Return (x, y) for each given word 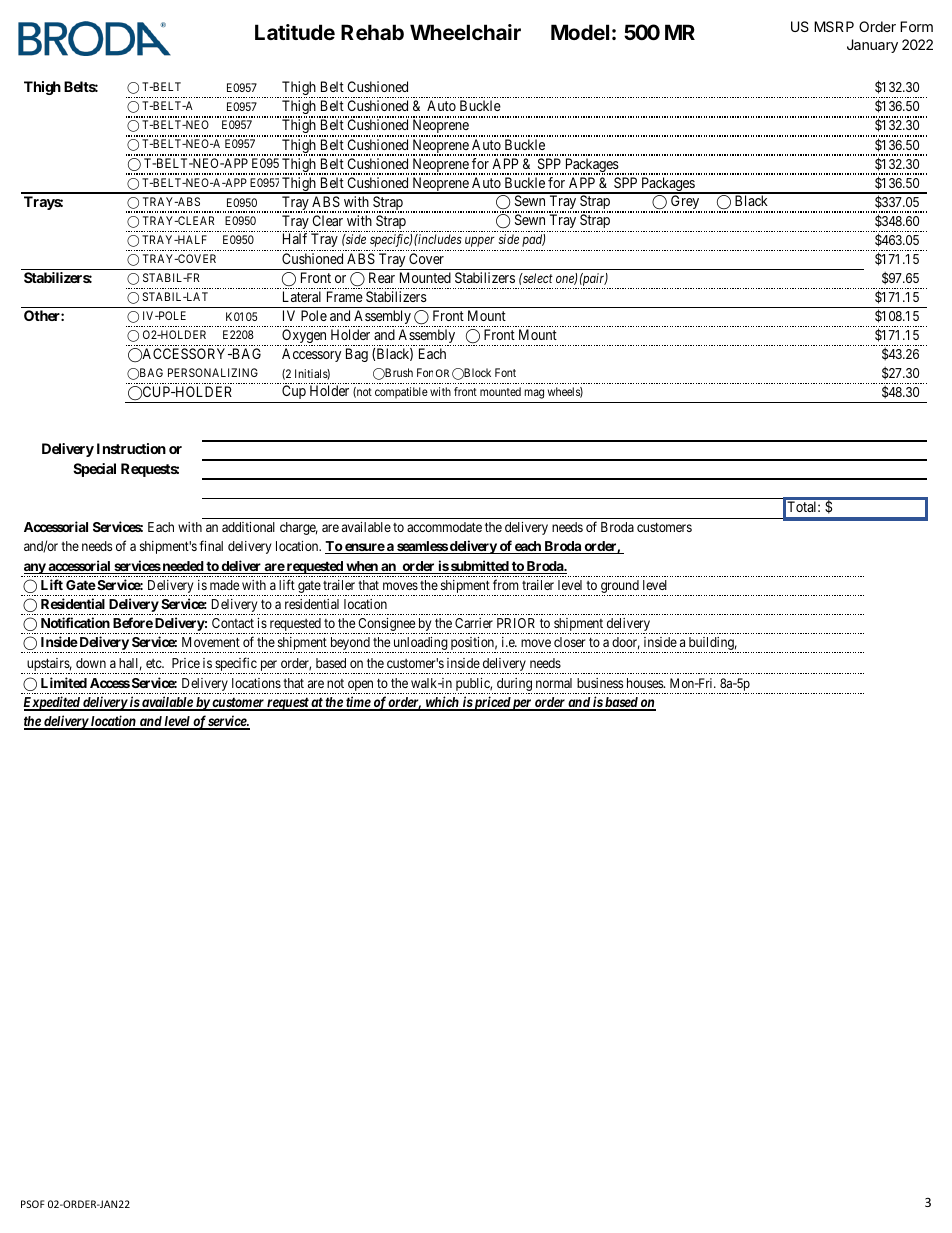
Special (94, 470)
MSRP (834, 26)
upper (480, 242)
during (513, 686)
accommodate (444, 527)
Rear (382, 277)
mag (534, 394)
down (91, 663)
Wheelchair (465, 32)
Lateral (302, 296)
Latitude (295, 32)
